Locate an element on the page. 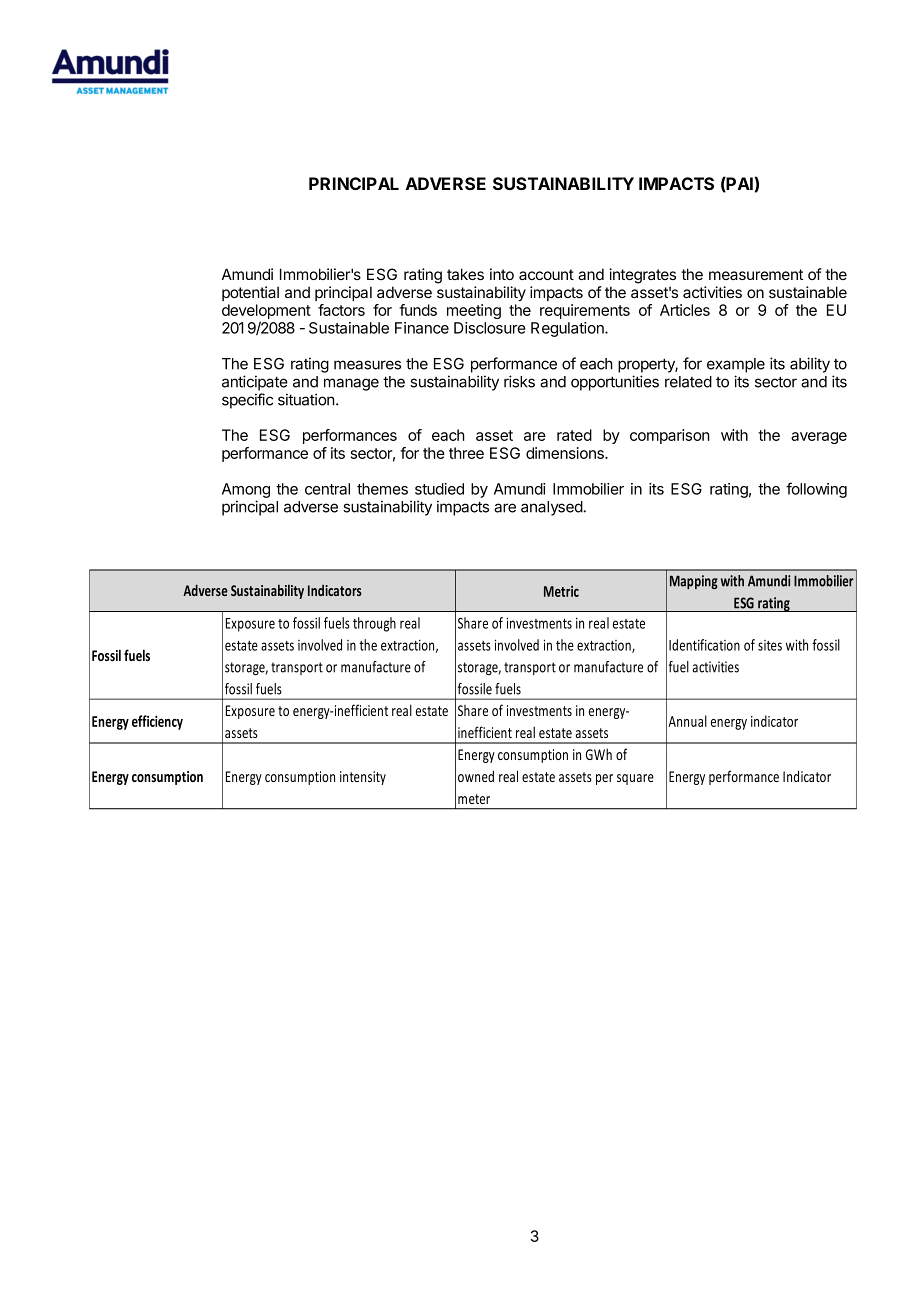 The width and height of the page is (924, 1308). sites is located at coordinates (770, 645).
